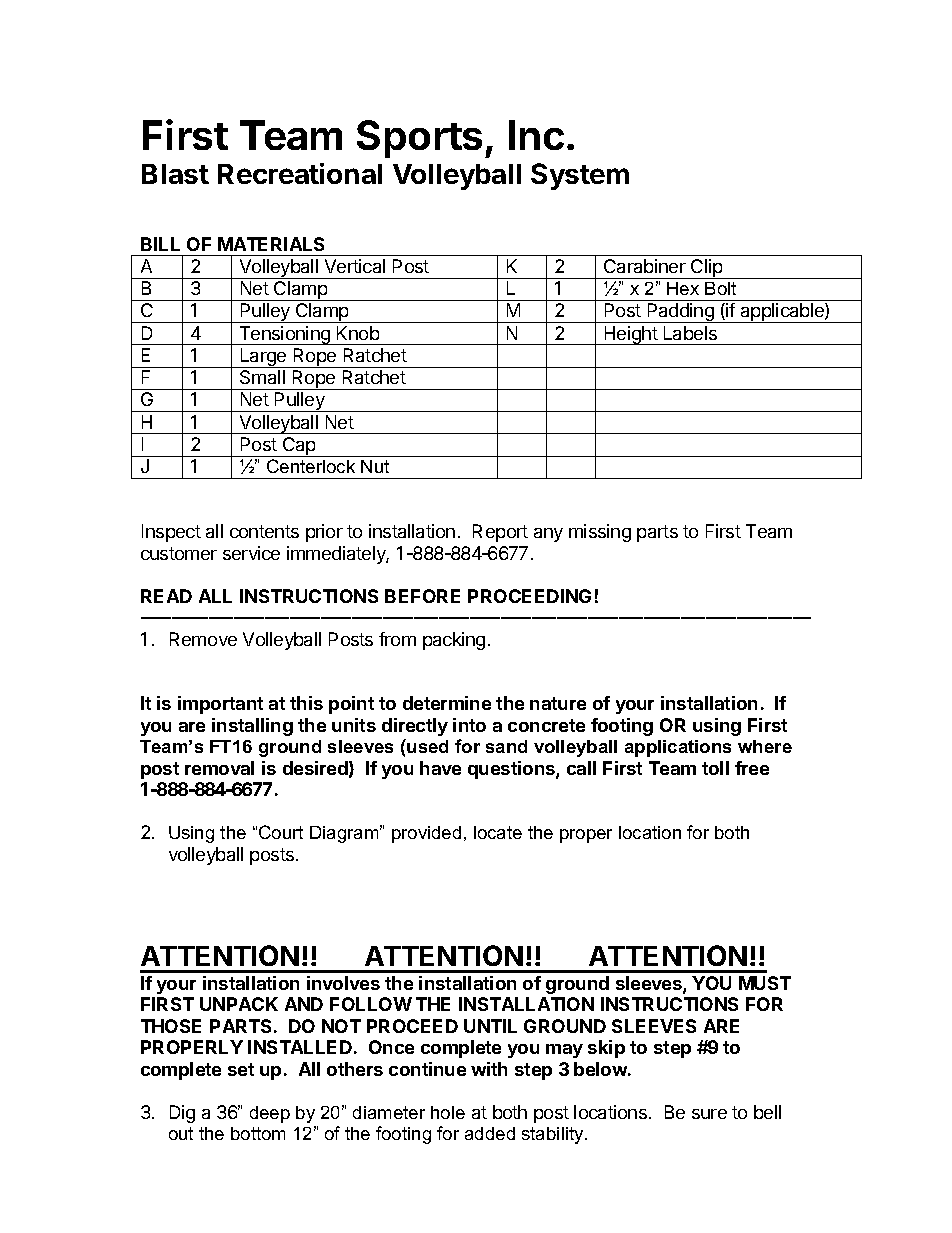  Describe the element at coordinates (580, 176) in the image. I see `System` at that location.
